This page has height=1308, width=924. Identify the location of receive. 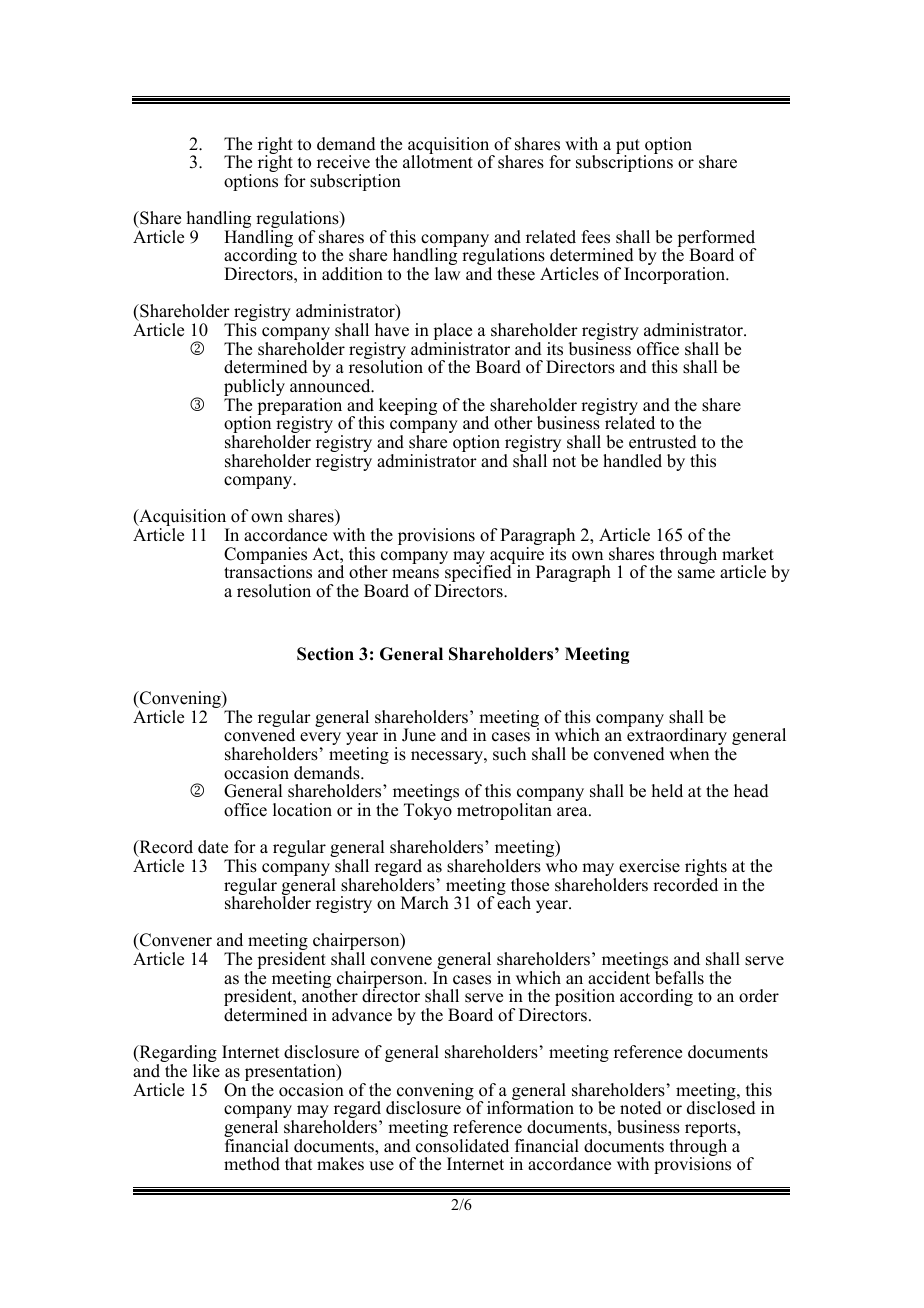
(343, 162).
